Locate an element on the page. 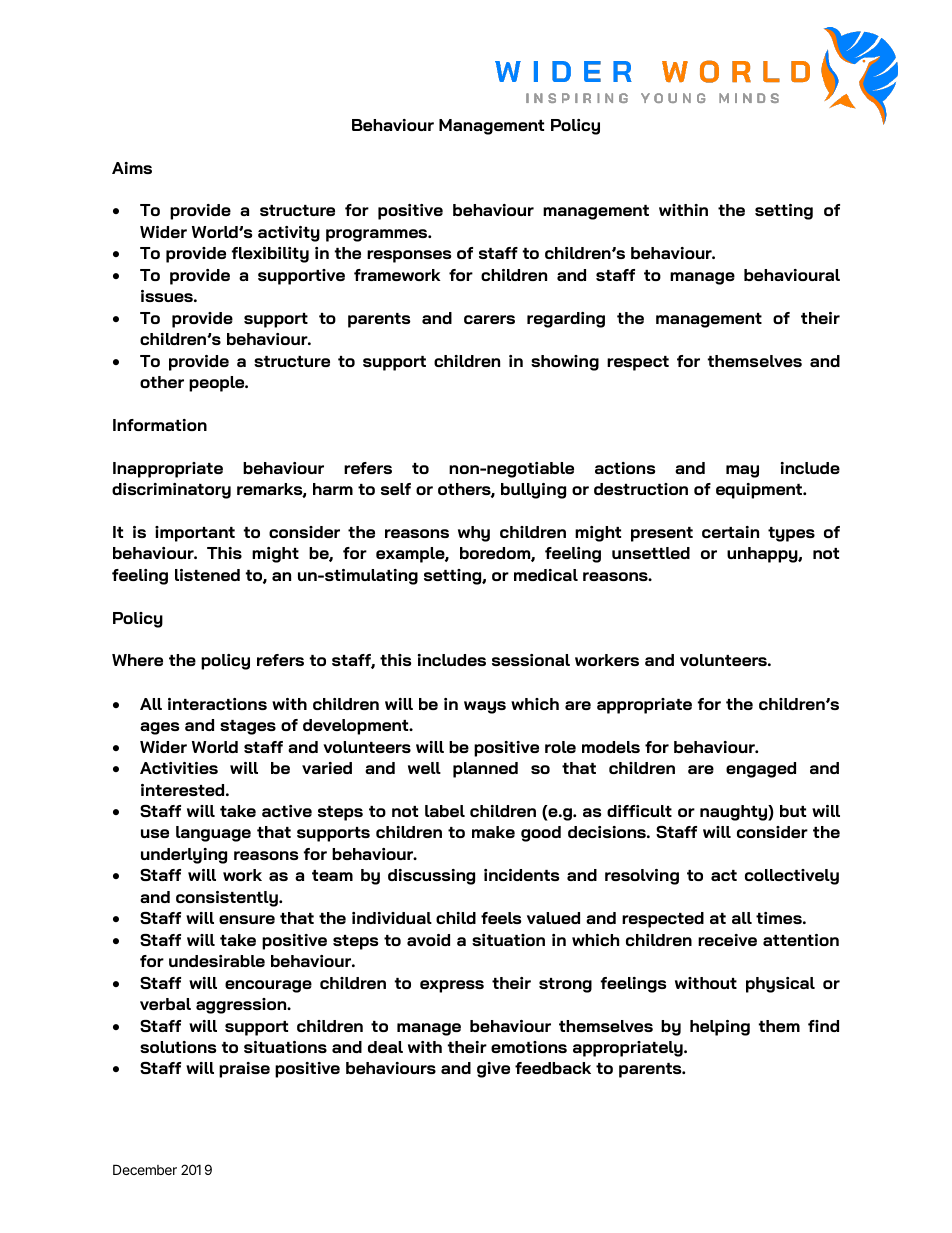  regarding is located at coordinates (566, 320).
